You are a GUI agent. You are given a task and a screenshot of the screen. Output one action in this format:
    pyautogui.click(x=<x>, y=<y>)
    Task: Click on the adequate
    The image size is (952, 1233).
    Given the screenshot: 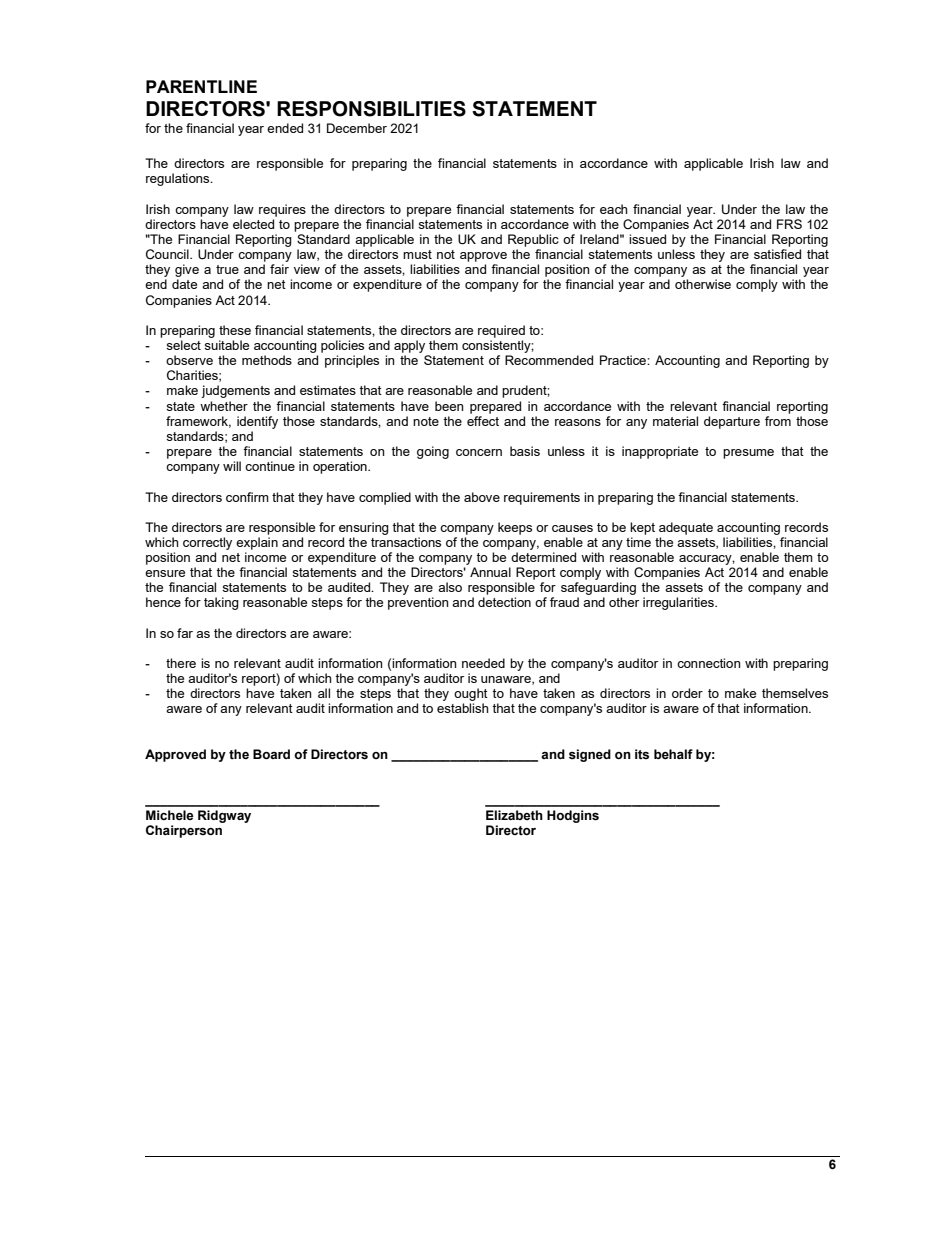 What is the action you would take?
    pyautogui.click(x=686, y=528)
